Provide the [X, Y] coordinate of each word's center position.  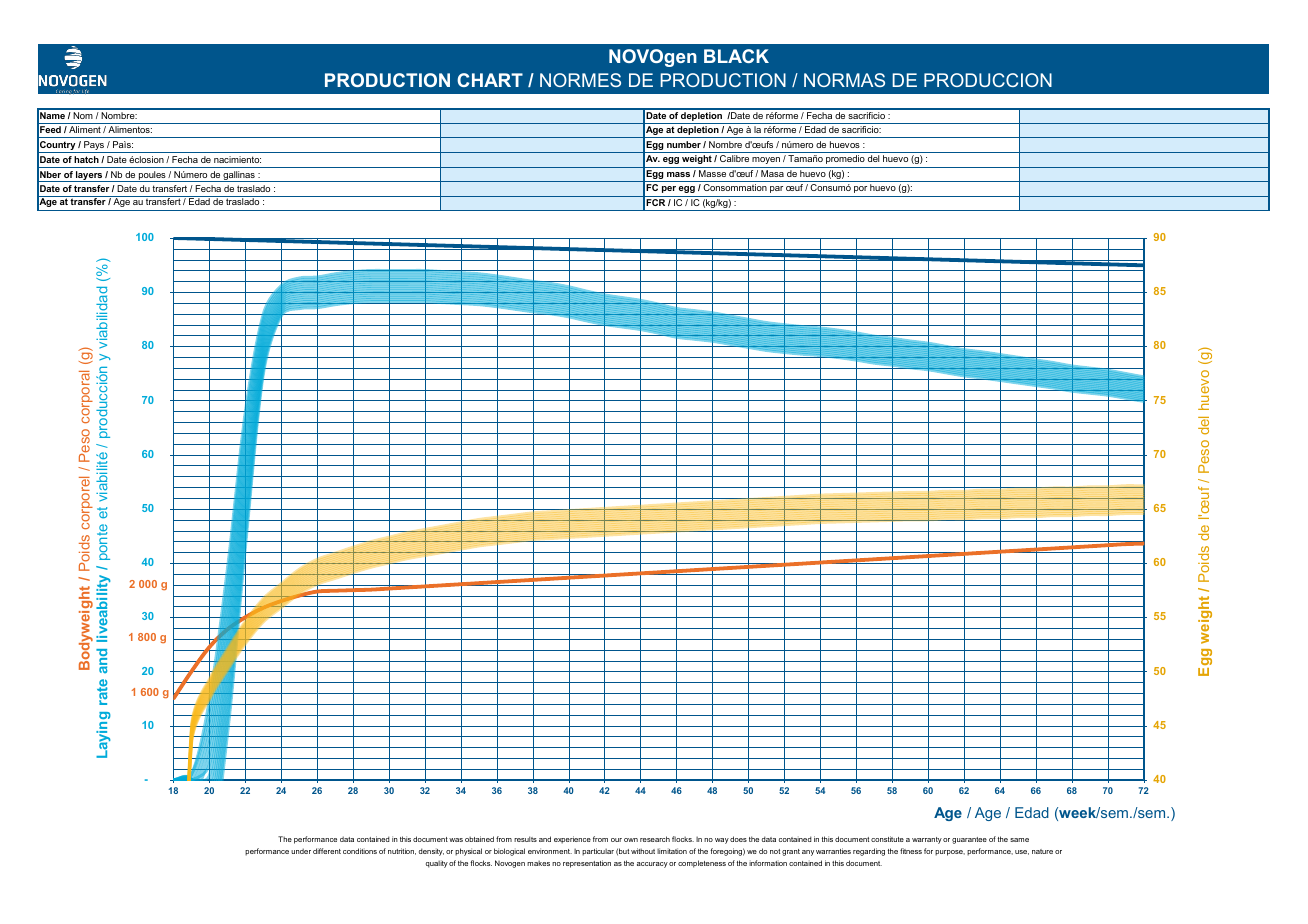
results [525, 839]
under [301, 851]
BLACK [736, 56]
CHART [490, 80]
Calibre [734, 158]
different [327, 851]
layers [89, 176]
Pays [94, 147]
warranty [927, 840]
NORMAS [844, 80]
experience [572, 840]
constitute [887, 839]
